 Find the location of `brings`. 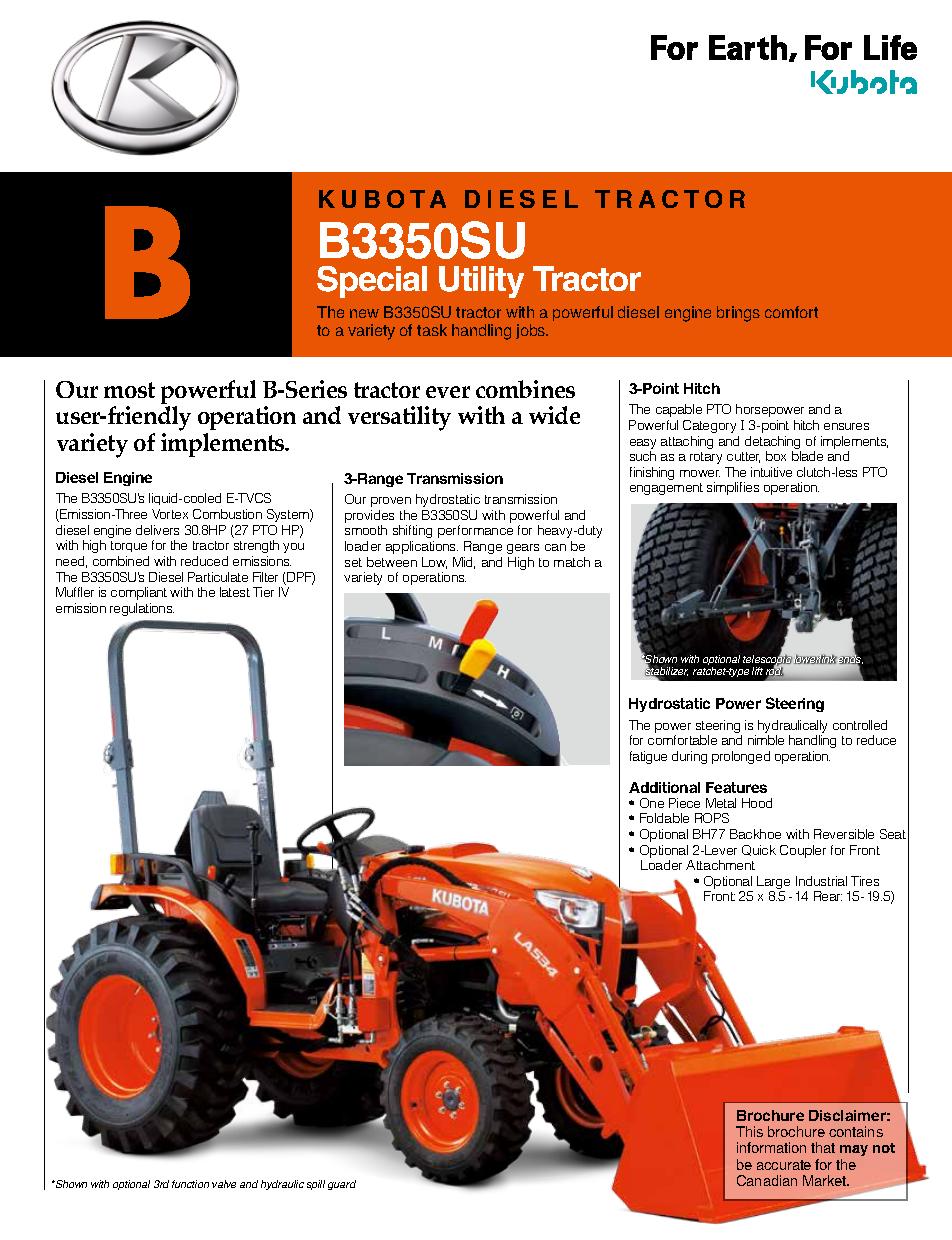

brings is located at coordinates (738, 314).
